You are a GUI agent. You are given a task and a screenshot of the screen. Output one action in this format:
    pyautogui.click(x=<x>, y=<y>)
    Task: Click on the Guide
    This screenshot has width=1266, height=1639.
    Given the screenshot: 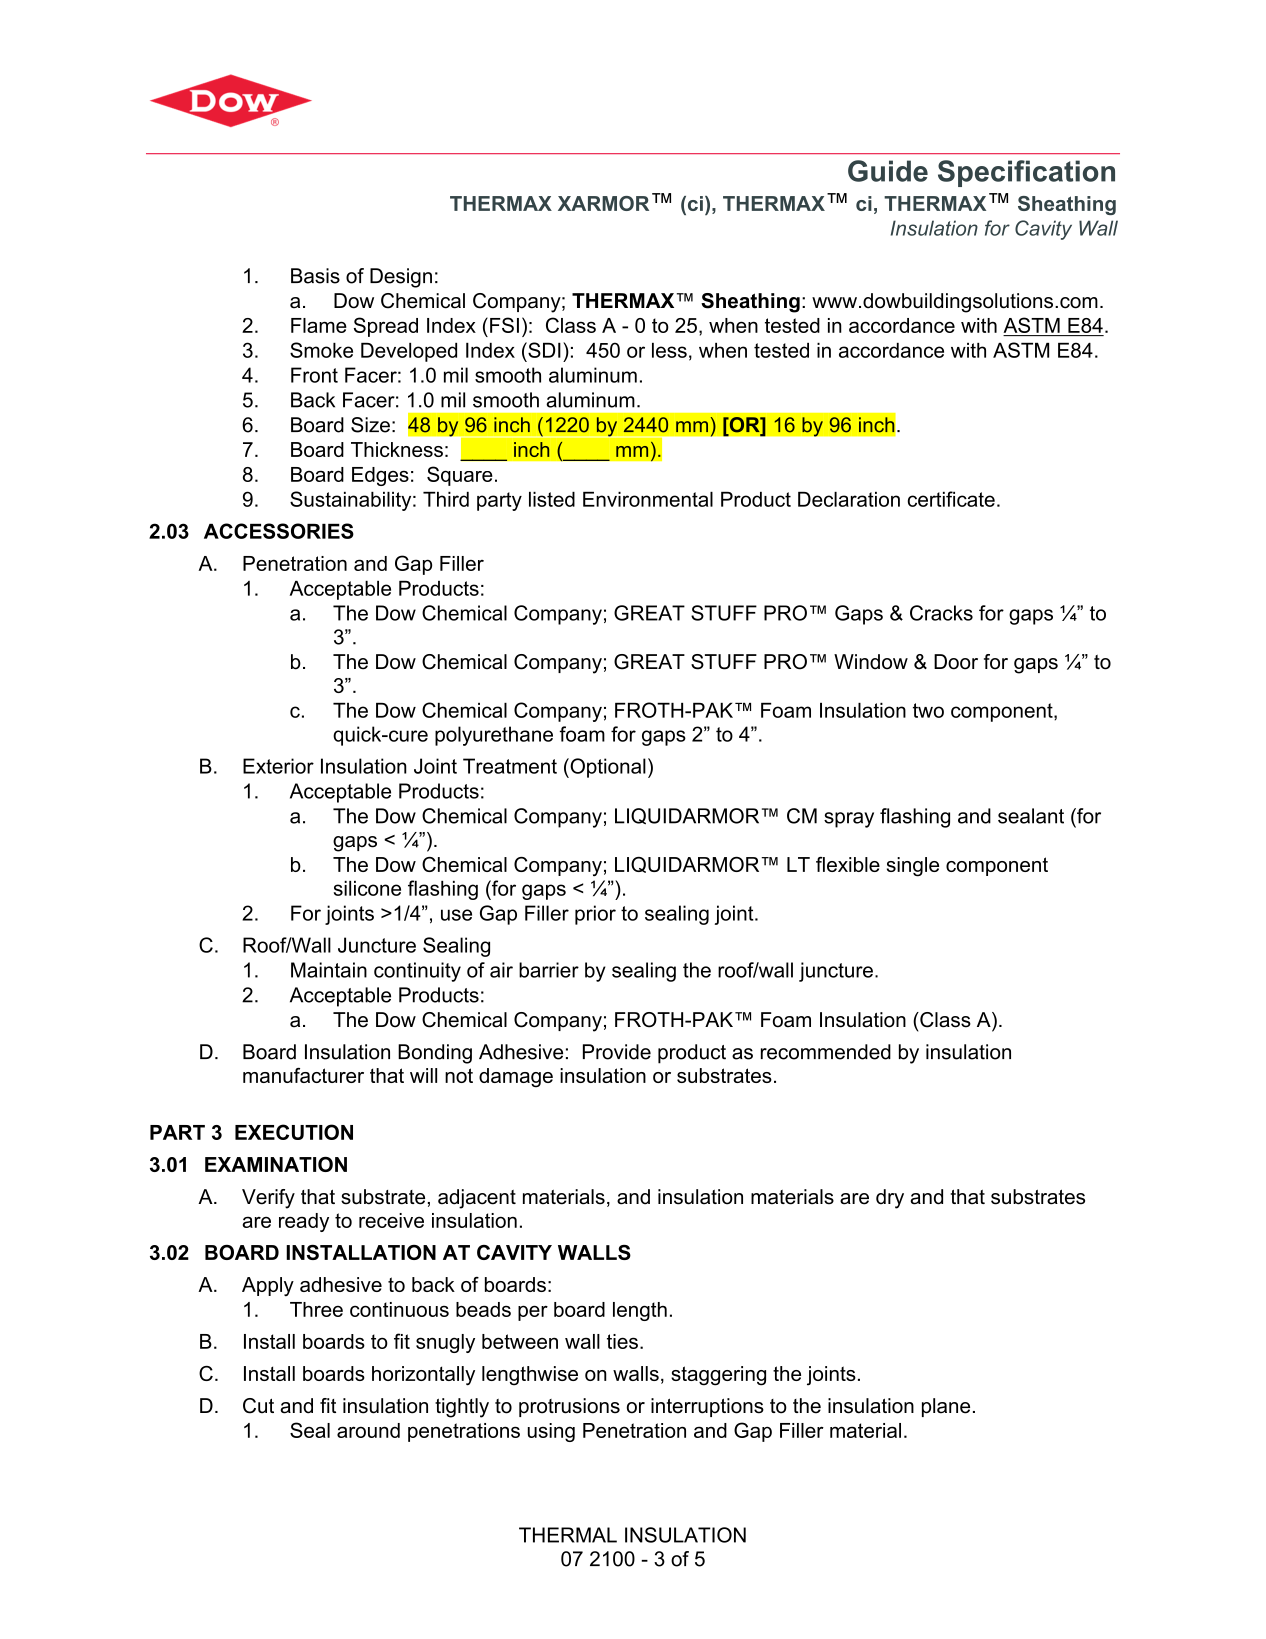 What is the action you would take?
    pyautogui.click(x=888, y=171)
